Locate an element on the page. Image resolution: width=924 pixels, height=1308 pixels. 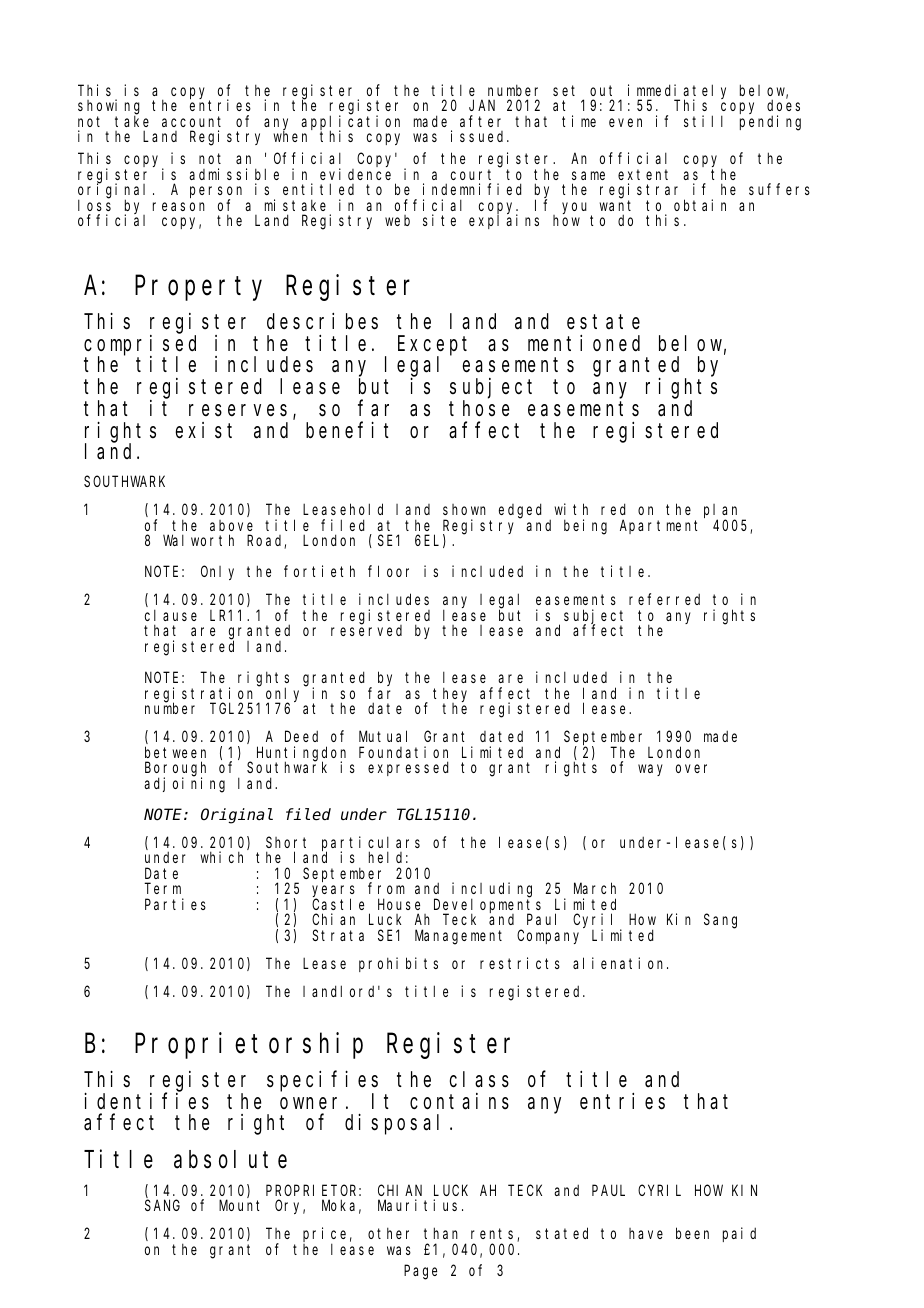
alienation is located at coordinates (620, 963).
